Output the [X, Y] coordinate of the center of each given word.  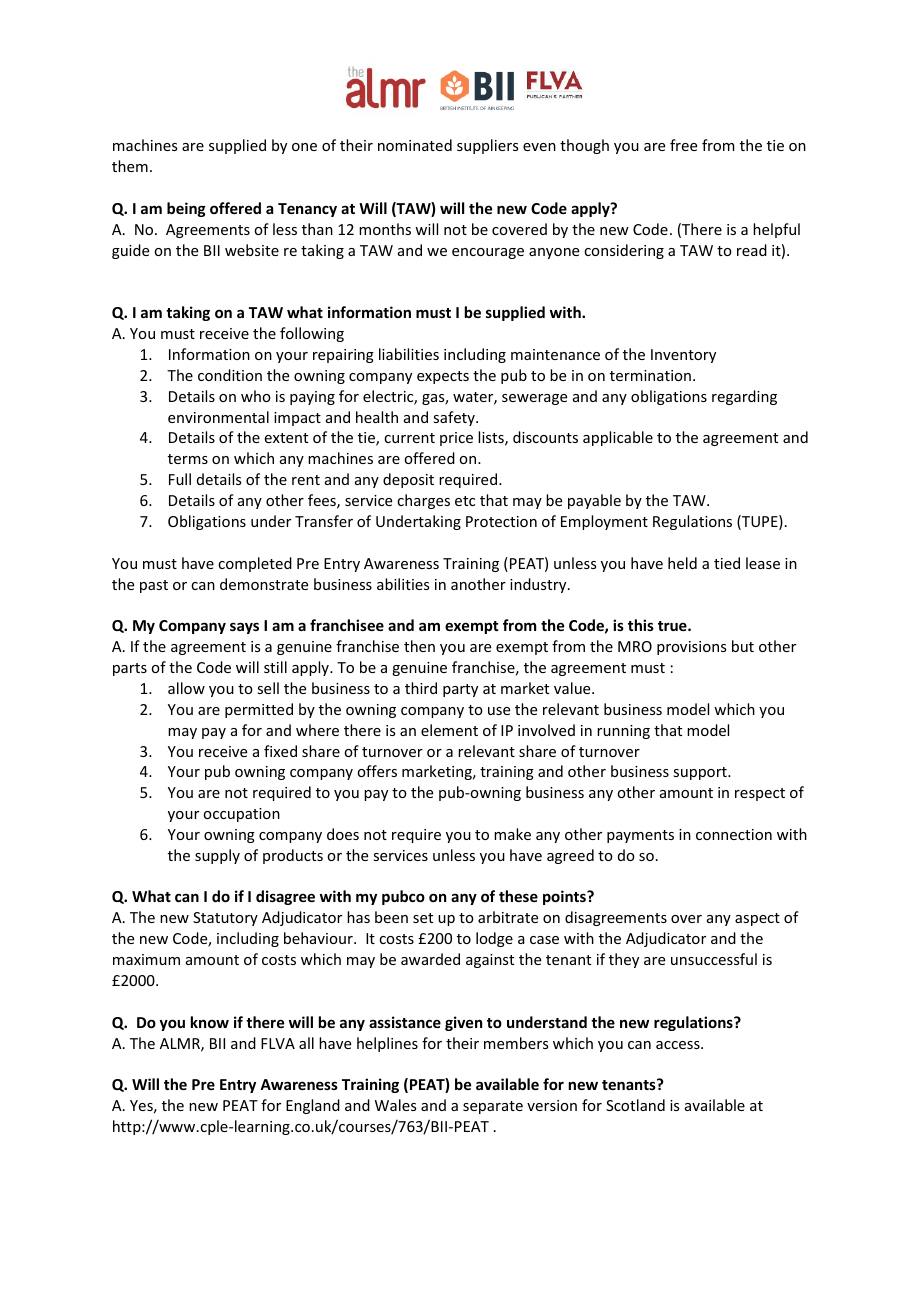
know [210, 1022]
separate [493, 1107]
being [186, 209]
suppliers [487, 146]
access [679, 1045]
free [683, 145]
